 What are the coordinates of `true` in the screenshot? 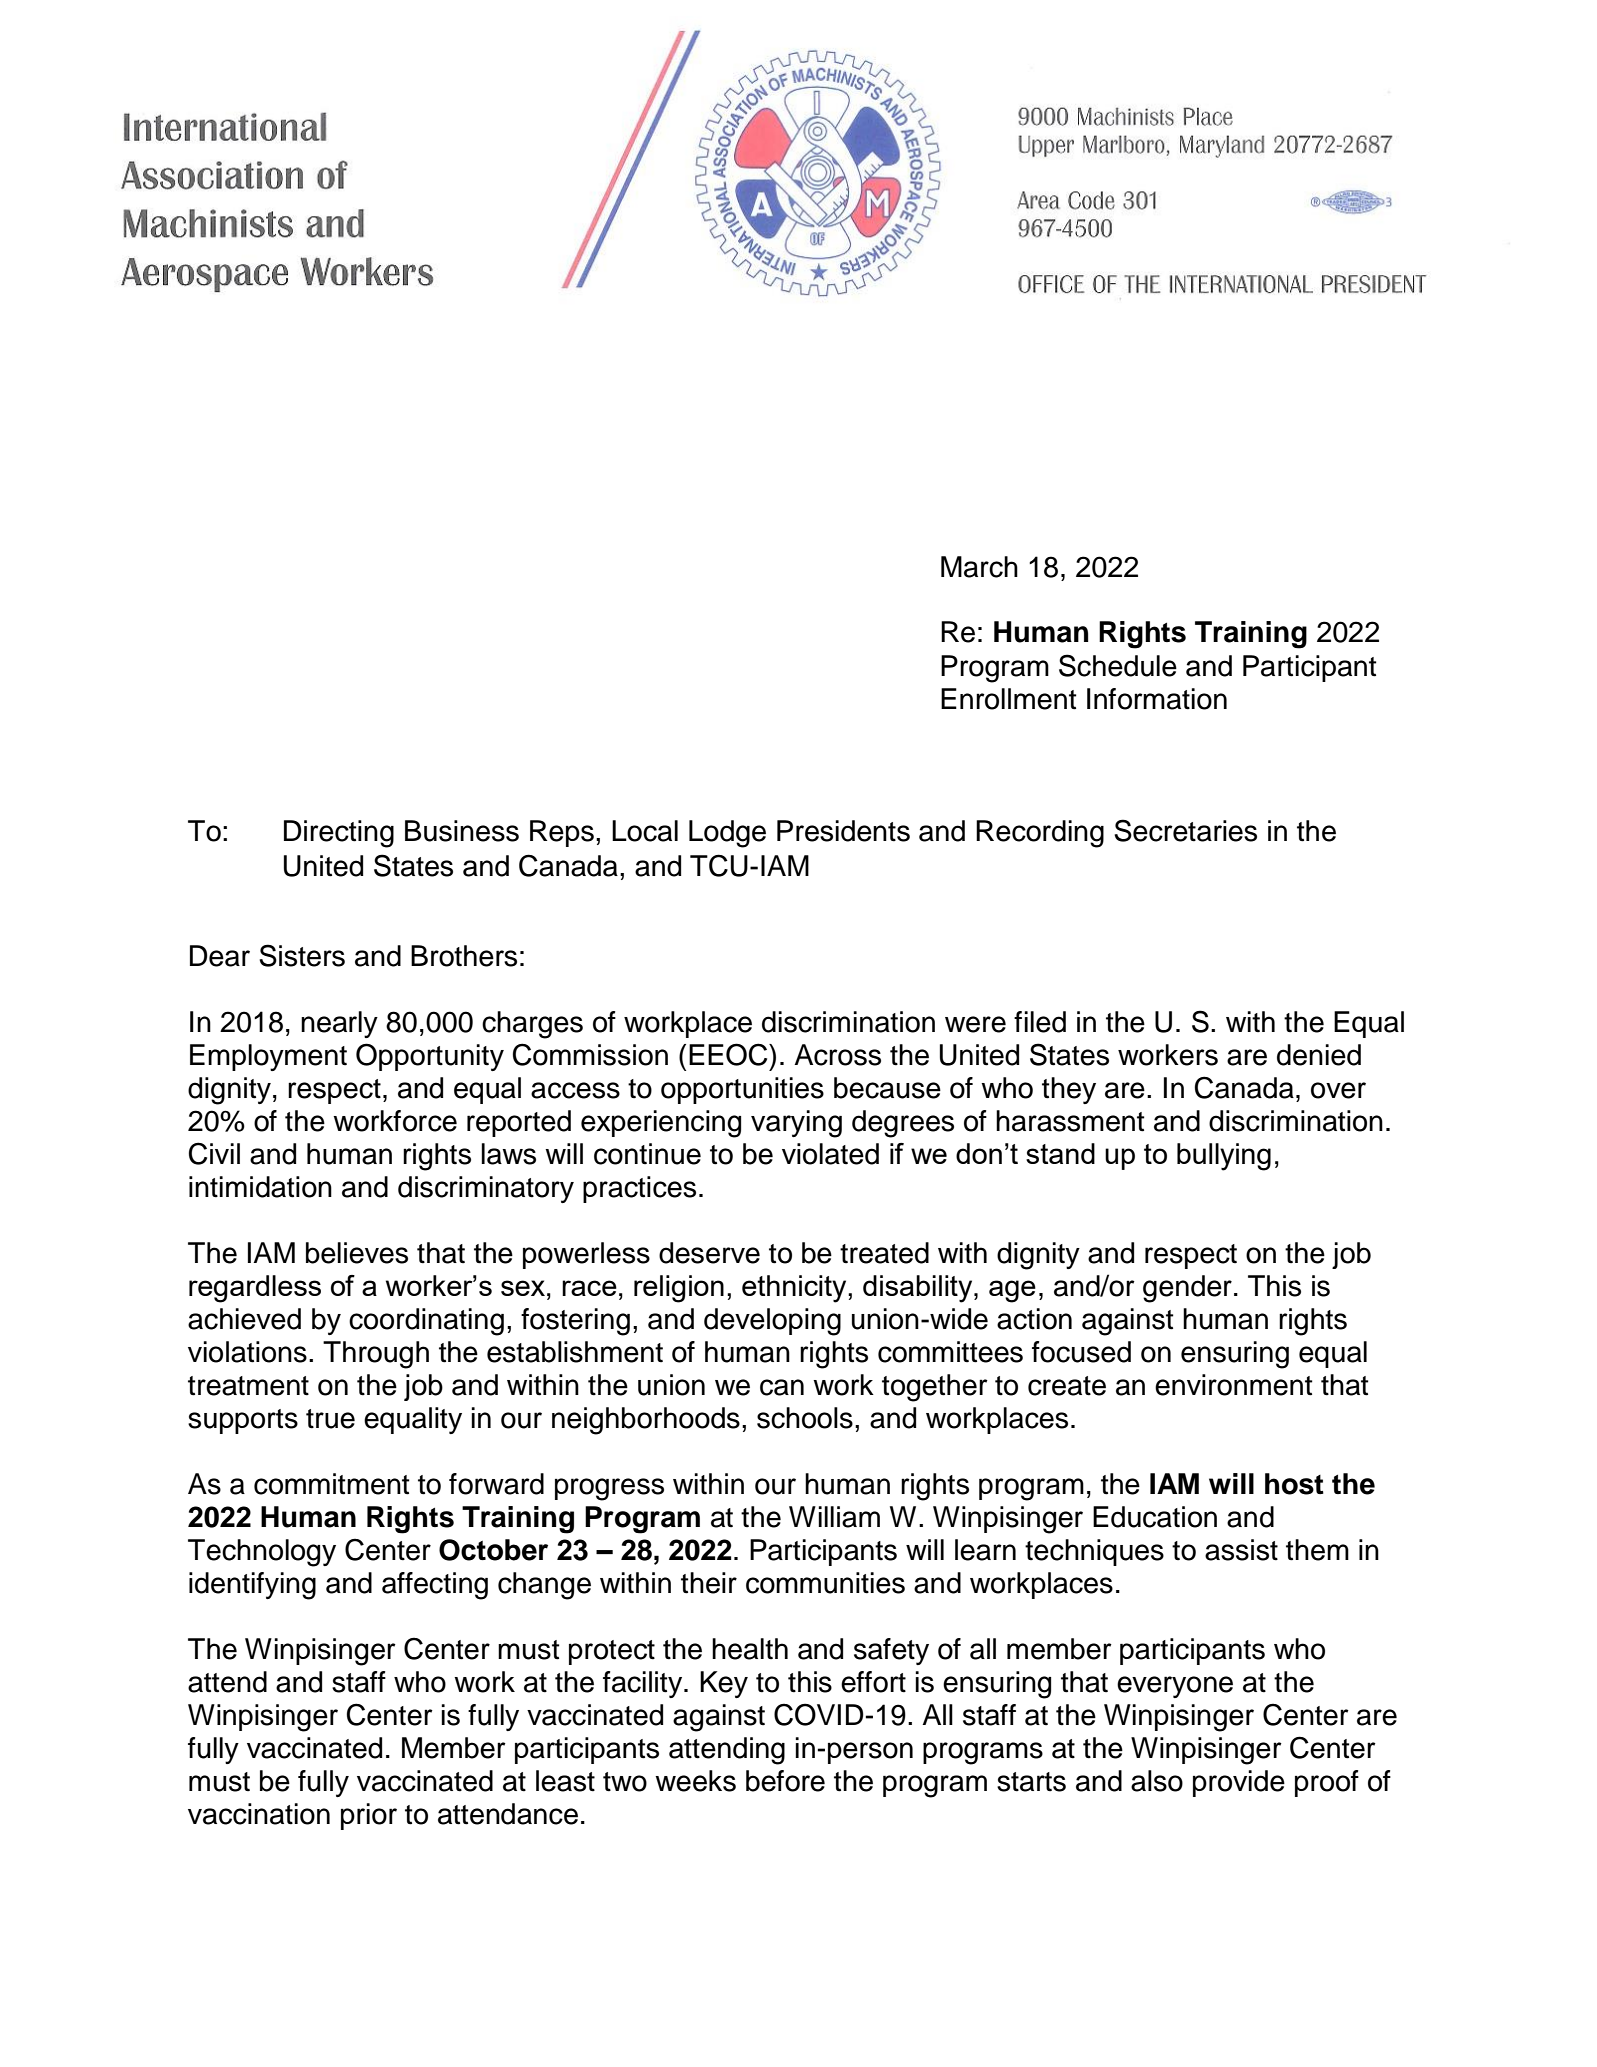 It's located at (330, 1419).
